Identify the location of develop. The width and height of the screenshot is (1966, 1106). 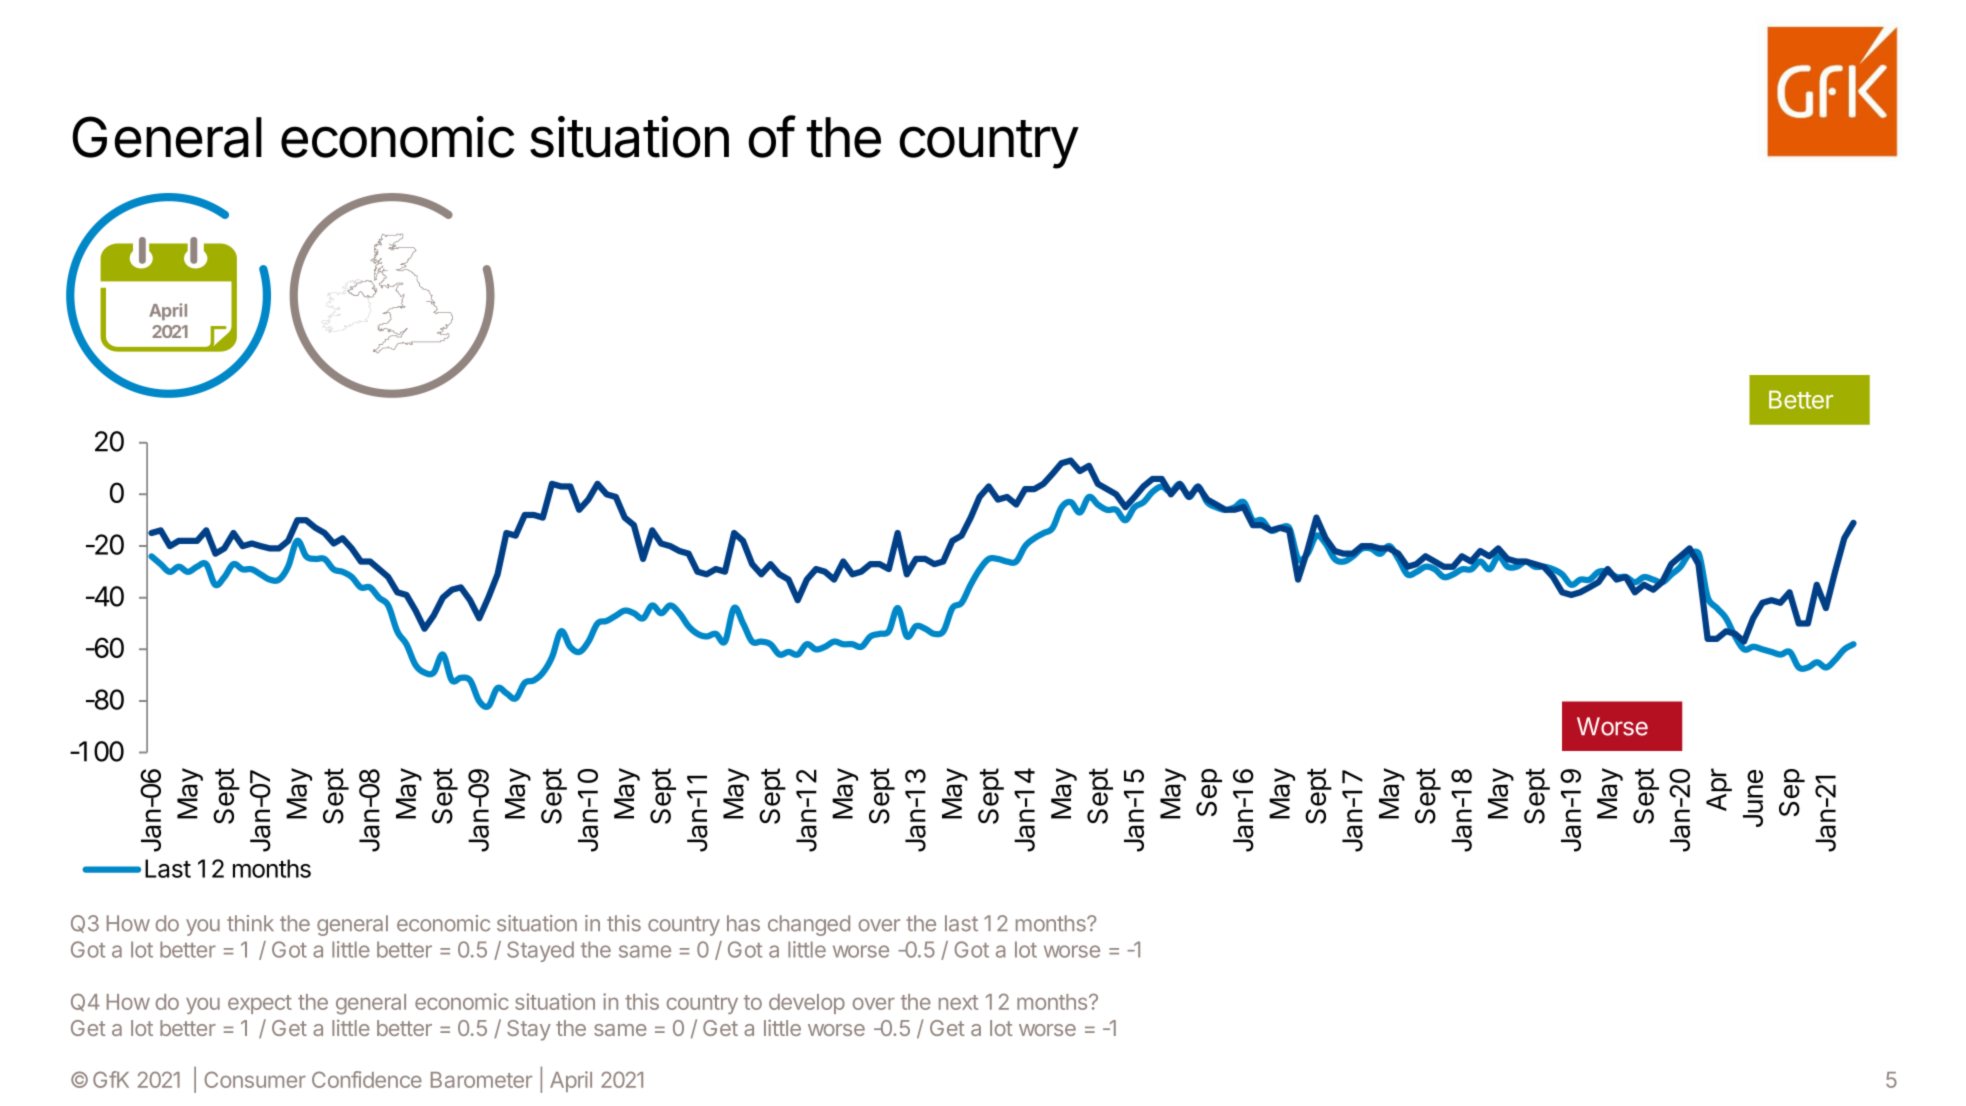
(807, 1004).
